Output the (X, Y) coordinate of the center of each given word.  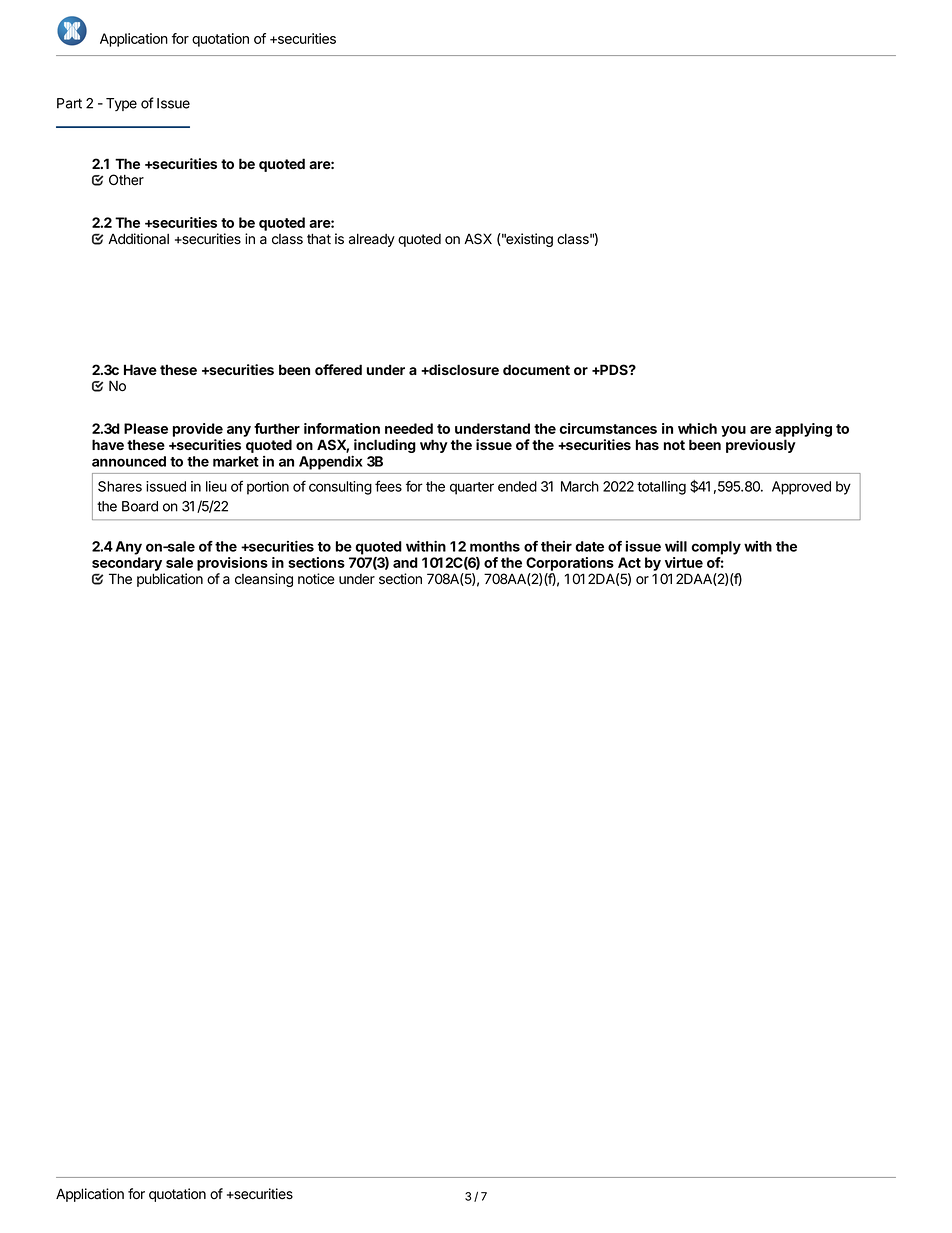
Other (126, 179)
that (319, 239)
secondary (127, 564)
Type (121, 104)
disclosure (463, 369)
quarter (472, 488)
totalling (661, 488)
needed (409, 428)
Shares (120, 486)
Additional (138, 239)
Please (146, 428)
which (697, 428)
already (372, 240)
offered (338, 369)
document (536, 369)
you (733, 431)
